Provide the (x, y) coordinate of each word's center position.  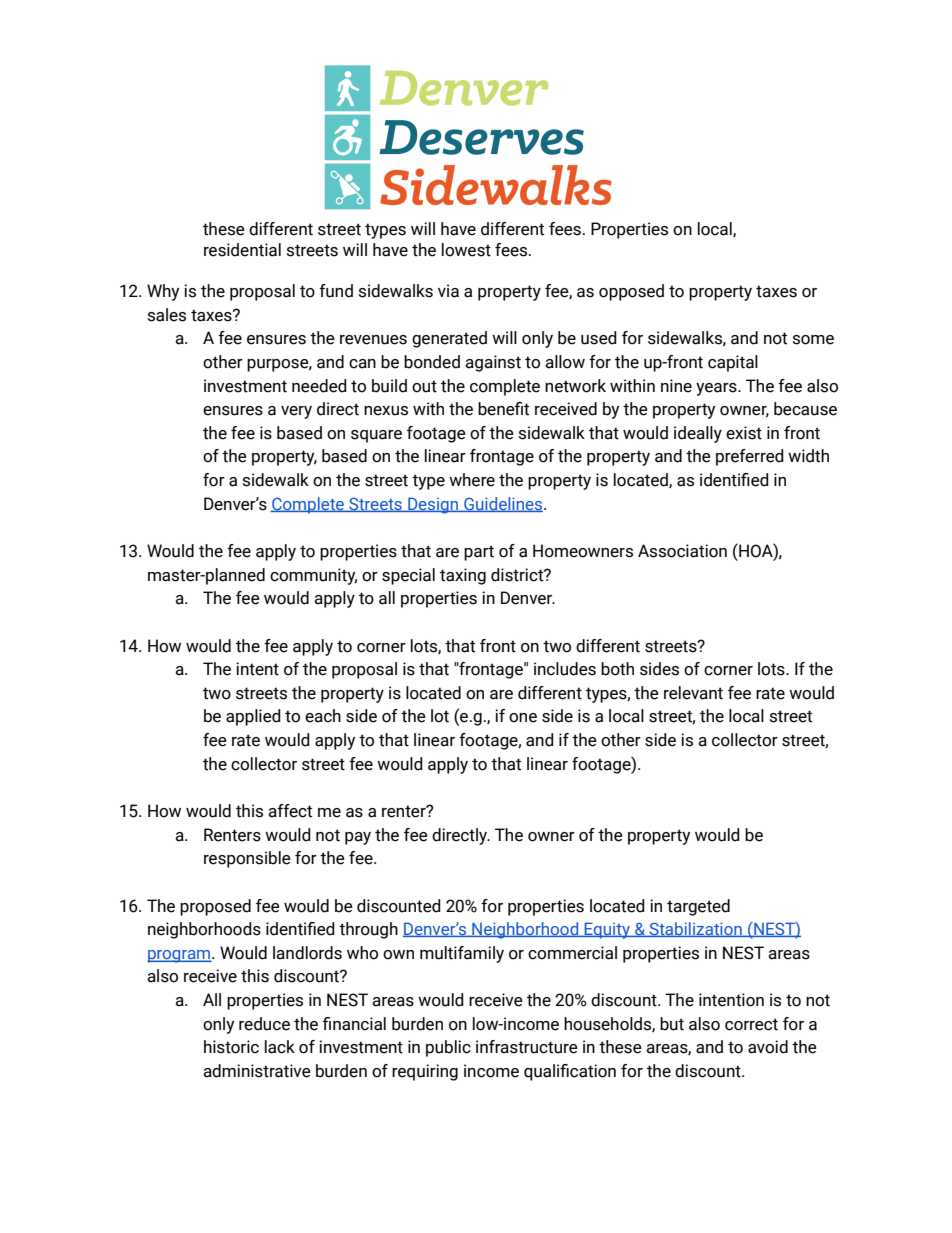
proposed (215, 907)
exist (744, 433)
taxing (463, 576)
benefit (503, 409)
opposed (631, 292)
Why (163, 292)
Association (682, 551)
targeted (698, 907)
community (313, 576)
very (296, 412)
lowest (466, 250)
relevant (693, 693)
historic (231, 1047)
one (523, 718)
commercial (572, 953)
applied (253, 717)
